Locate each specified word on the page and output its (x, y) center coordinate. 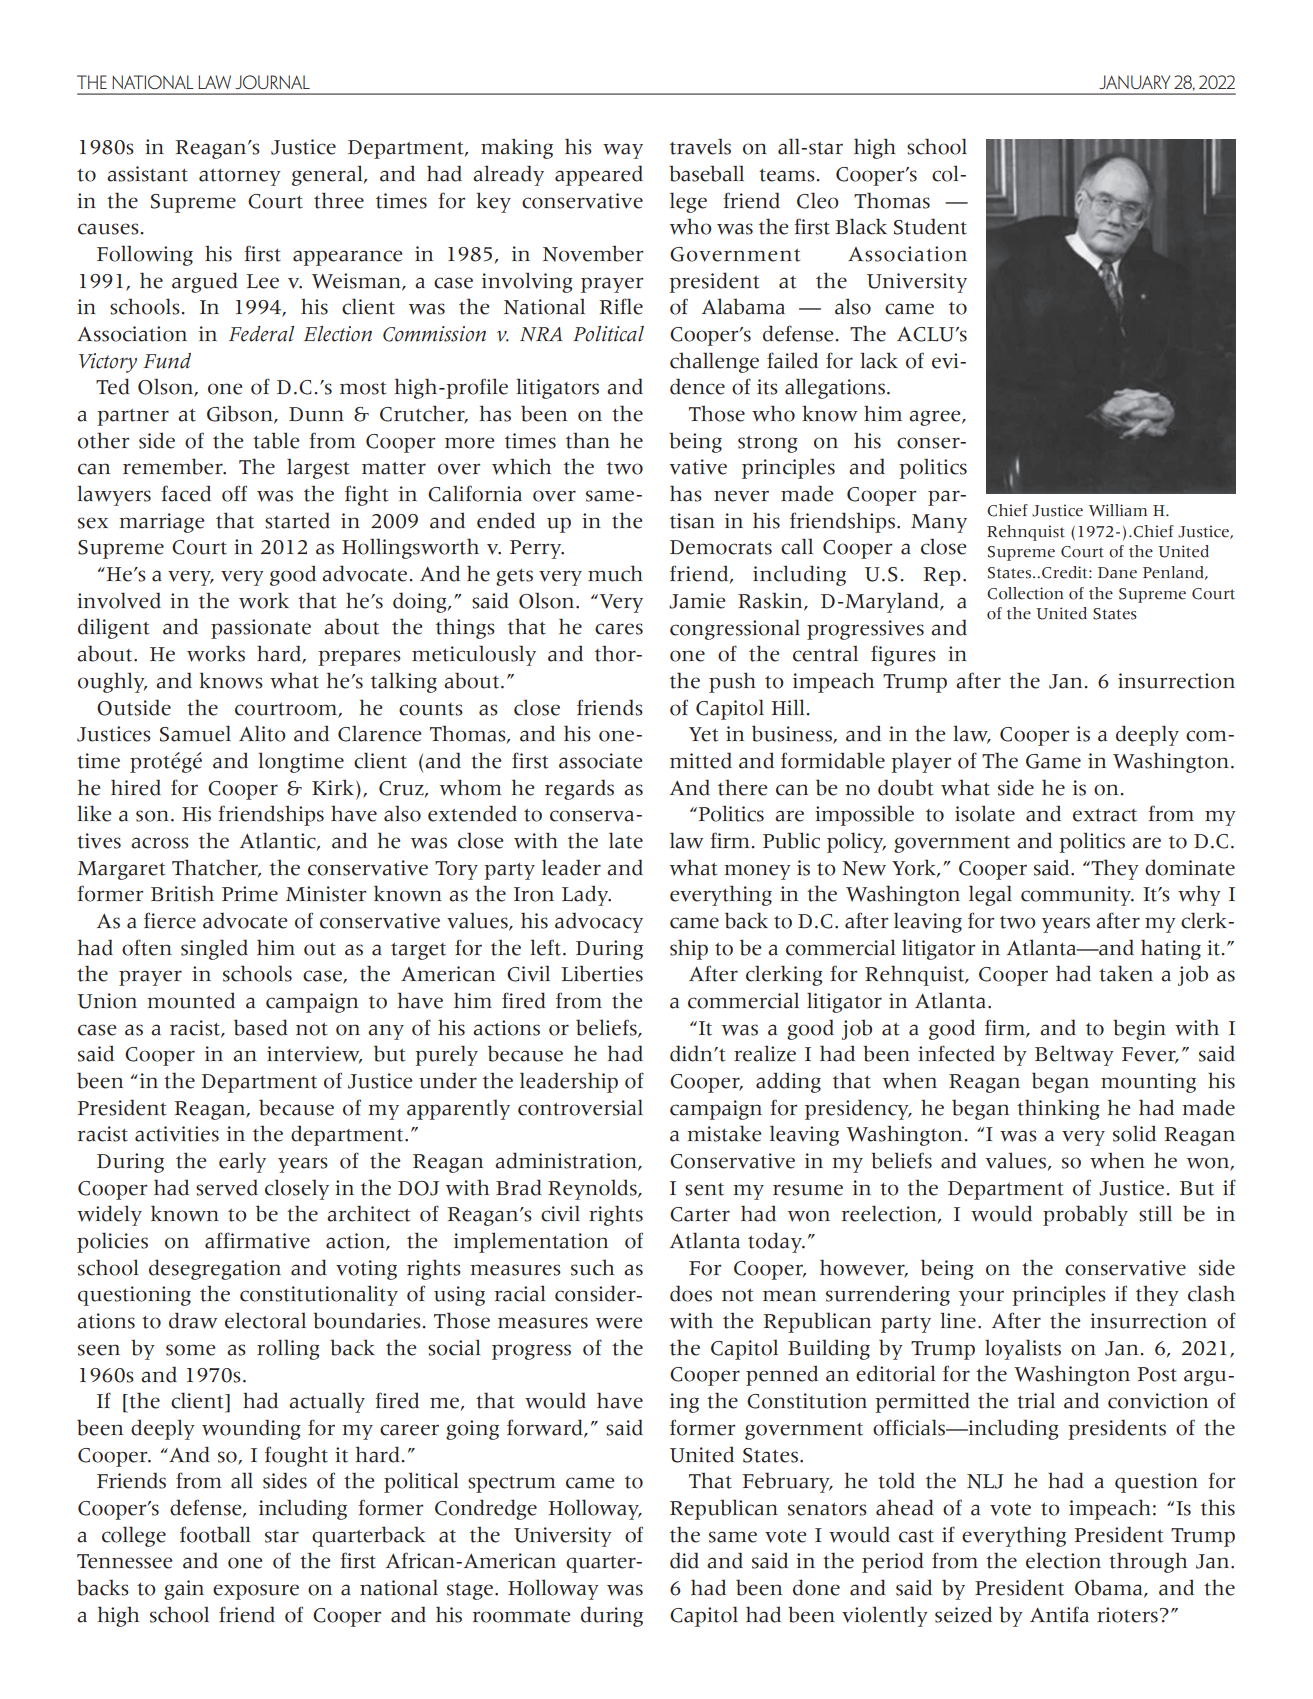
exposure (256, 1592)
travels (700, 146)
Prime (250, 894)
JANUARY (1134, 82)
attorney (240, 177)
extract (1105, 815)
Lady (586, 895)
